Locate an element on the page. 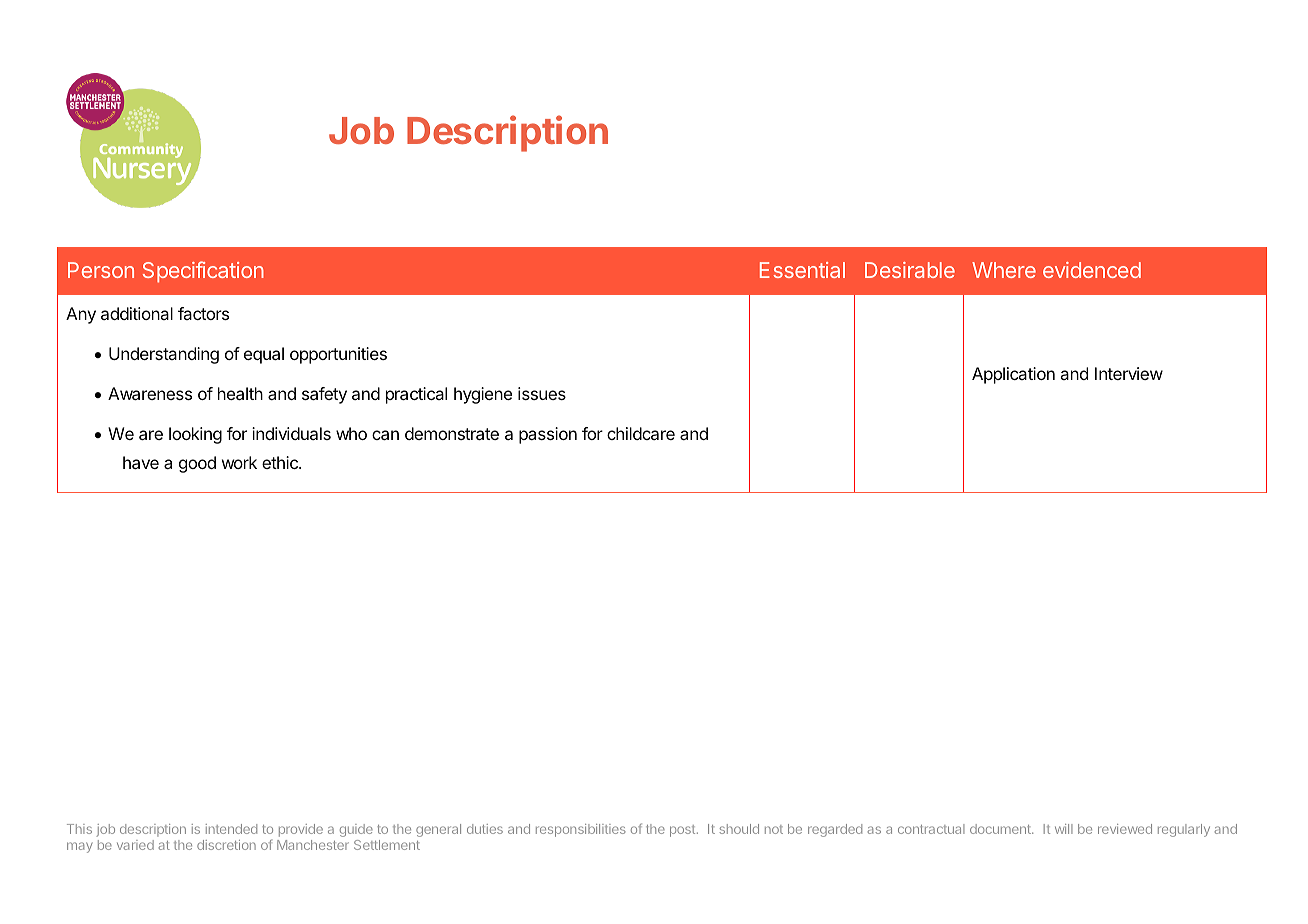 This document has width=1308, height=924. evidenced is located at coordinates (1092, 270).
